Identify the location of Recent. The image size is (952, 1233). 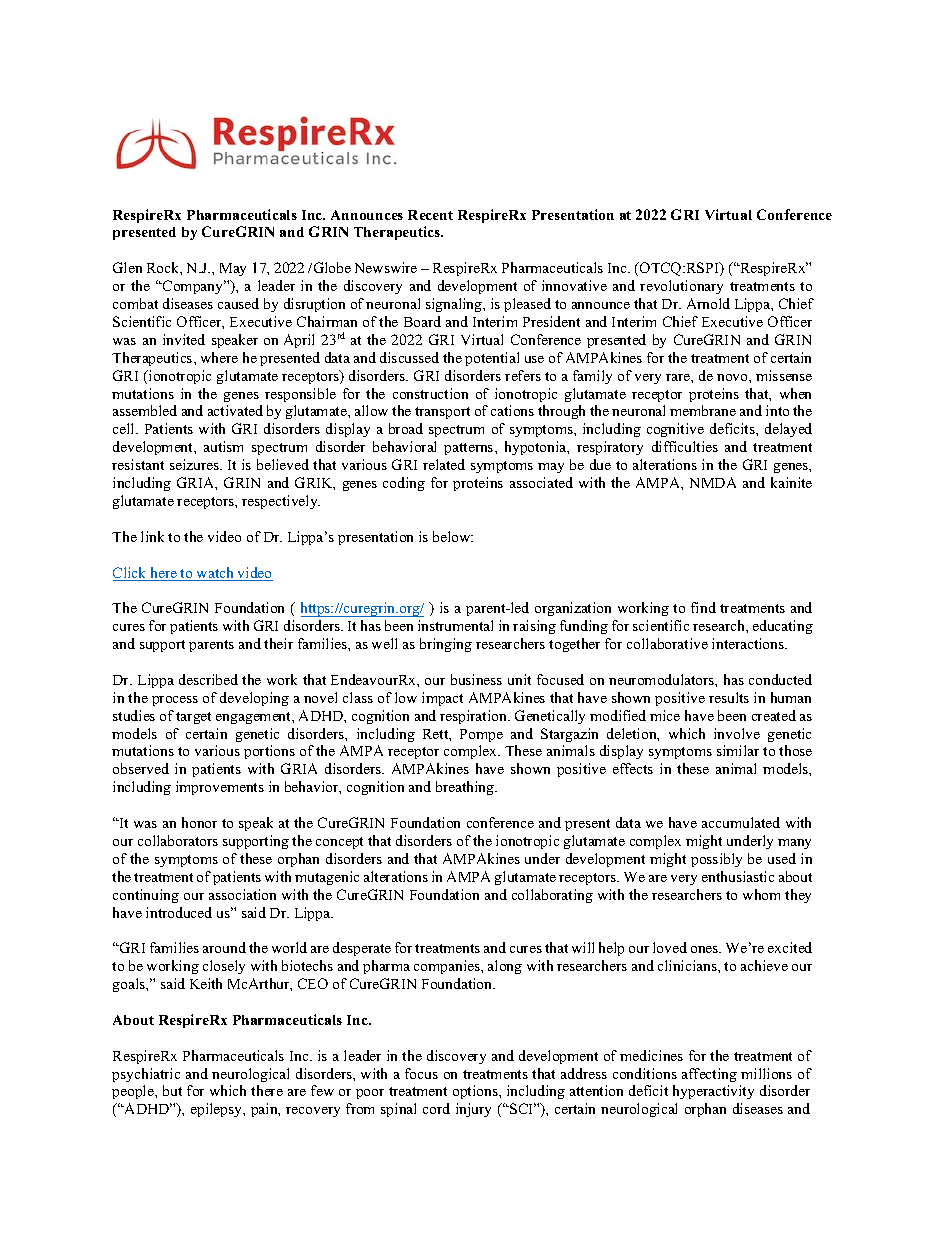
(430, 215).
